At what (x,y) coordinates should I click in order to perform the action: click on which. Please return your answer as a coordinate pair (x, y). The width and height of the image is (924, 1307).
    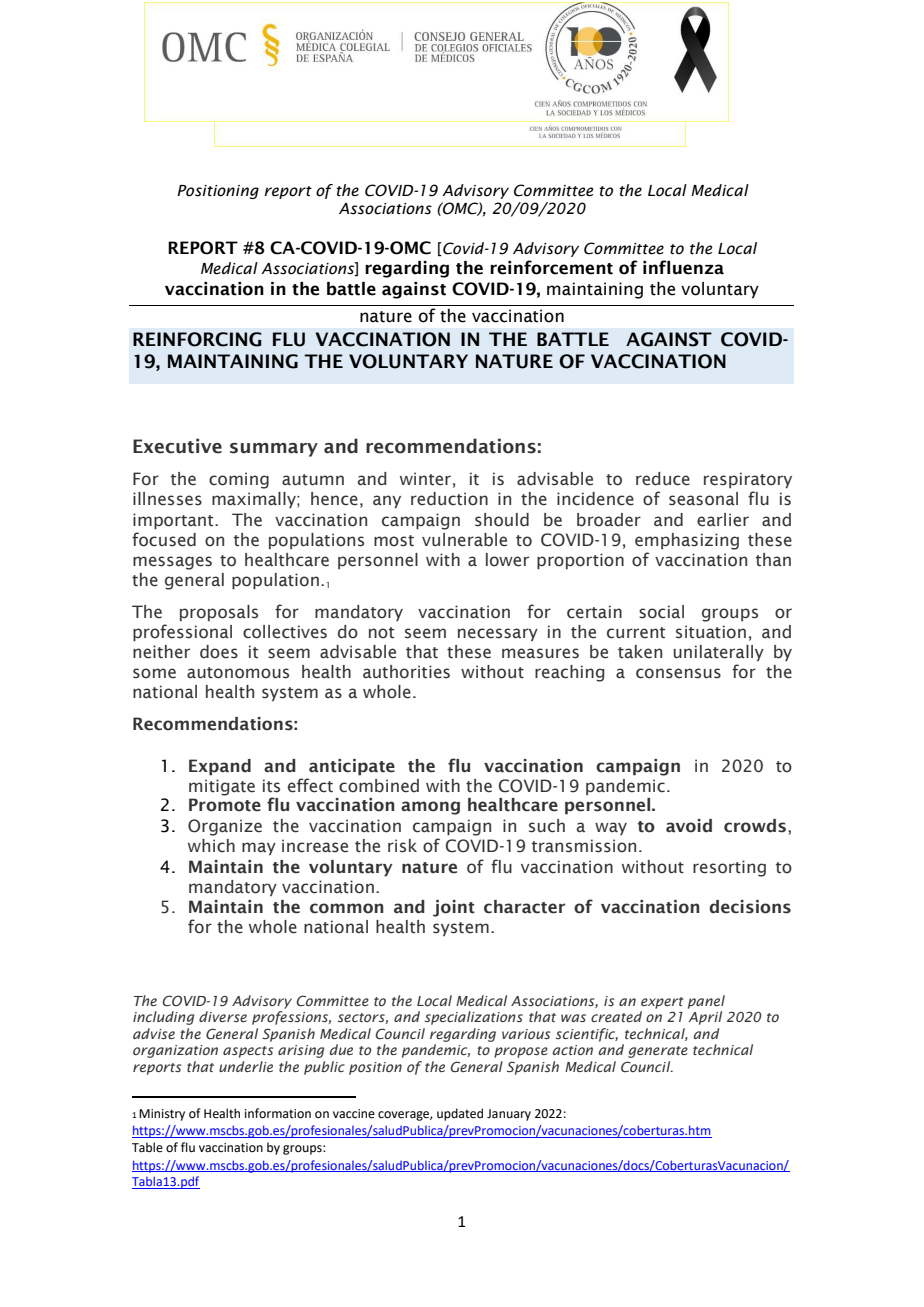
    Looking at the image, I should click on (211, 846).
